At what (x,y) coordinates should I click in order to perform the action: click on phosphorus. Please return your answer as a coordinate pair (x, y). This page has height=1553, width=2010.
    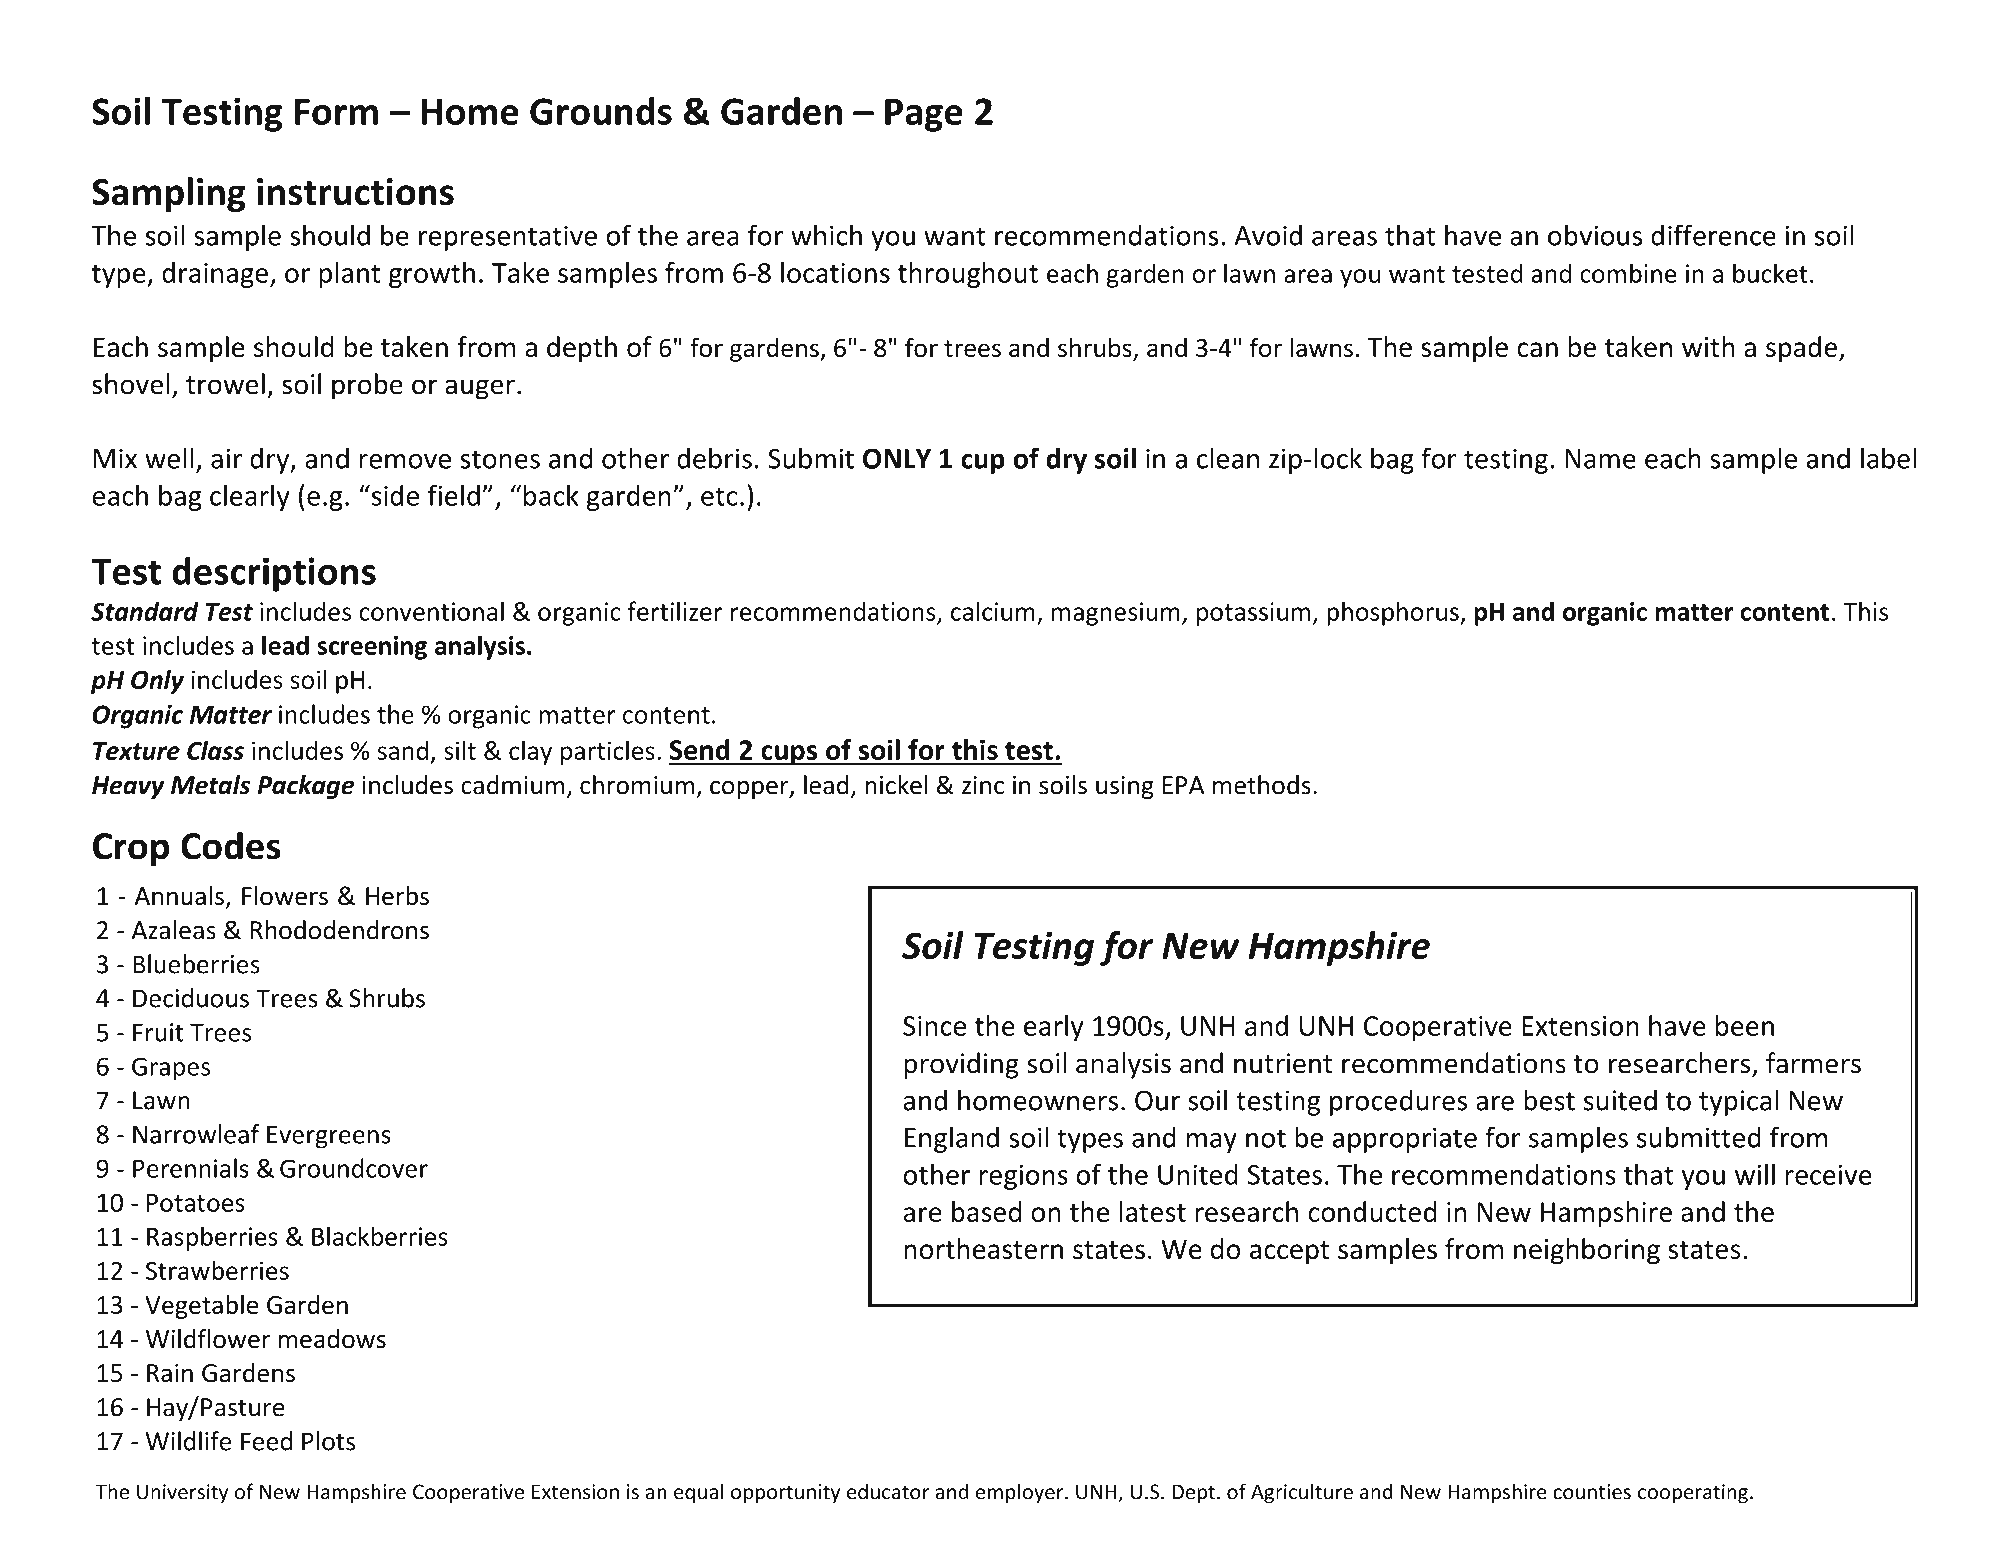
    Looking at the image, I should click on (1394, 613).
